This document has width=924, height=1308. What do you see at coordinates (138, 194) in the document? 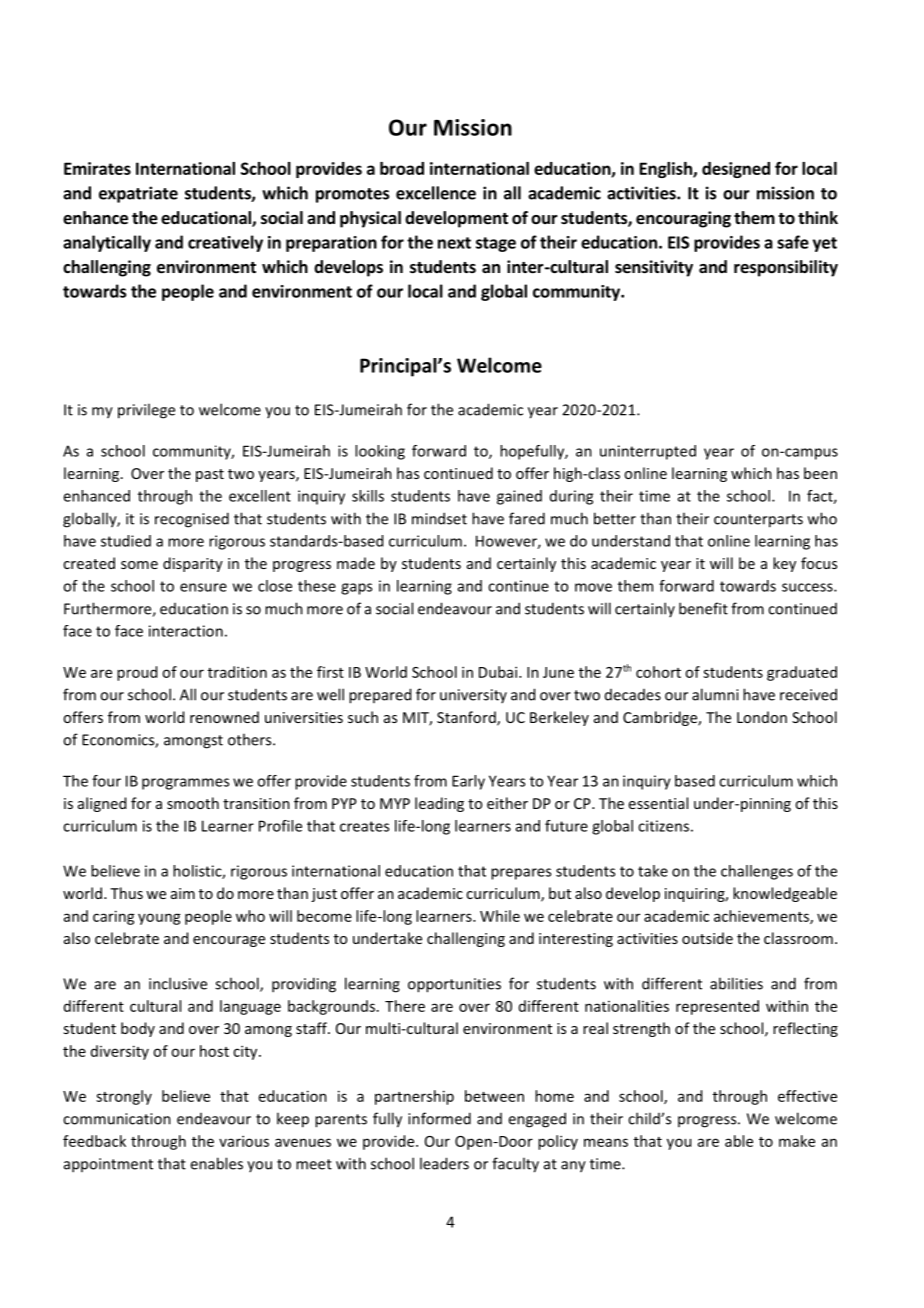
I see `expatriate` at bounding box center [138, 194].
